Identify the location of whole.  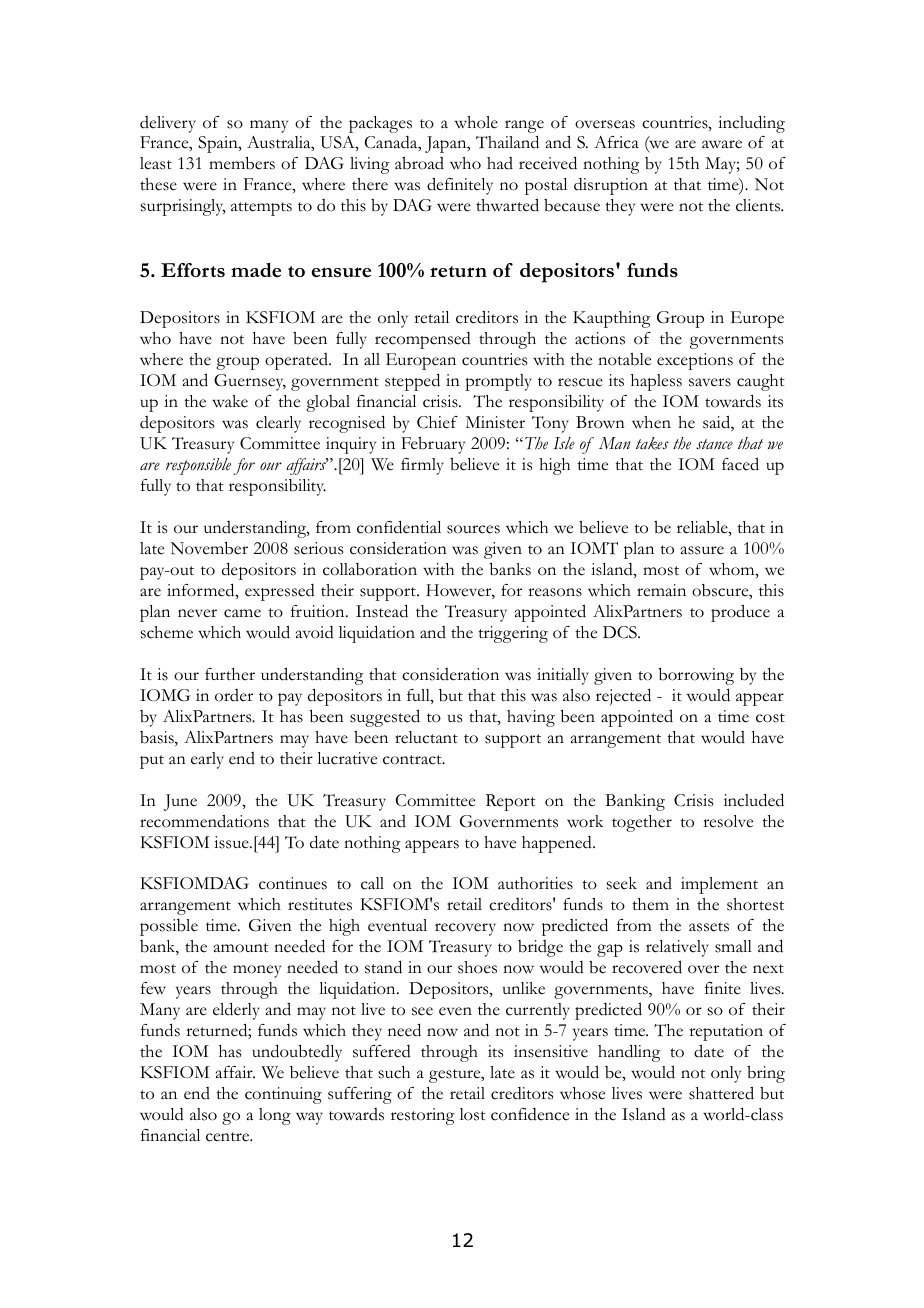
(476, 122).
